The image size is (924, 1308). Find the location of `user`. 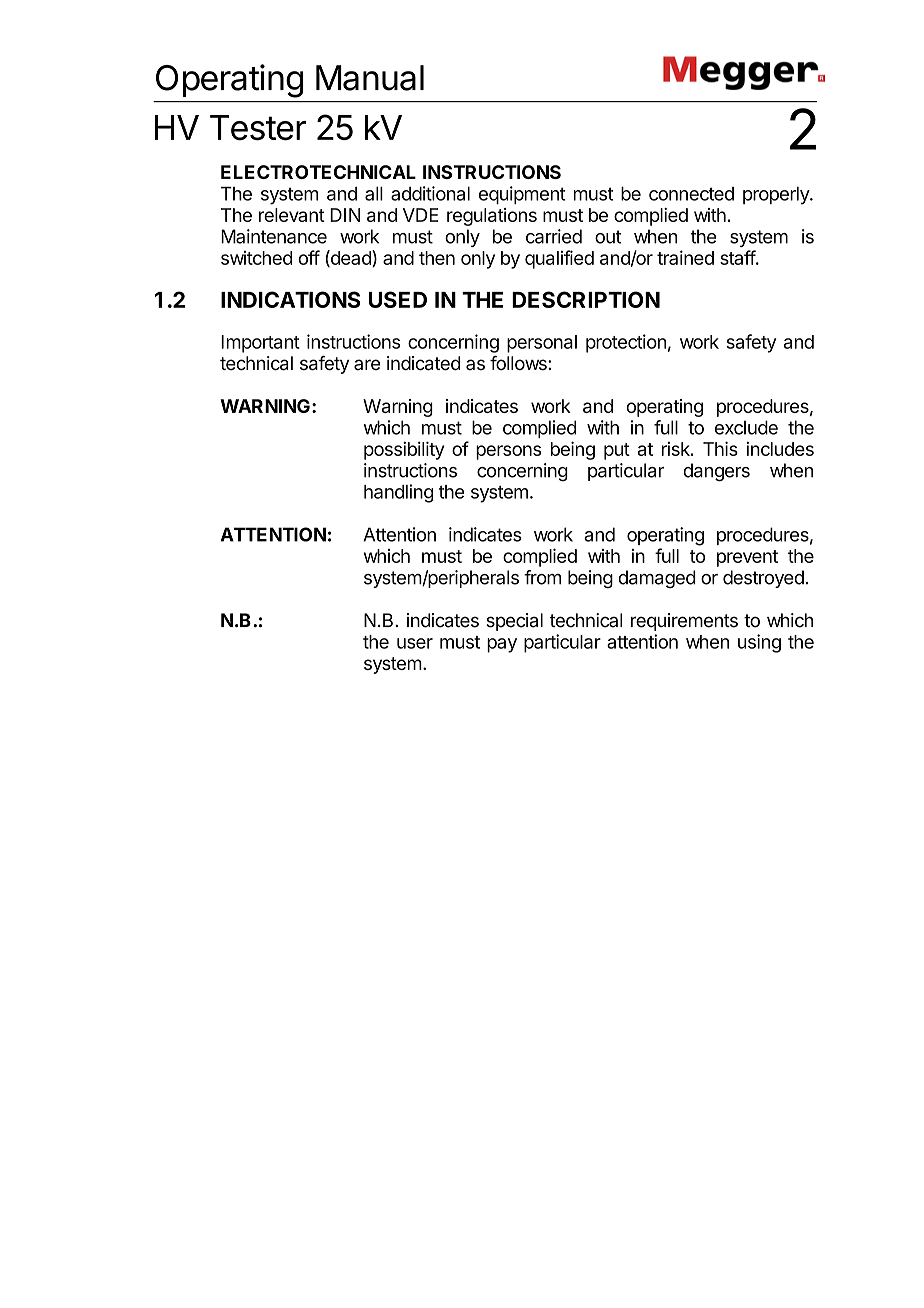

user is located at coordinates (415, 643).
